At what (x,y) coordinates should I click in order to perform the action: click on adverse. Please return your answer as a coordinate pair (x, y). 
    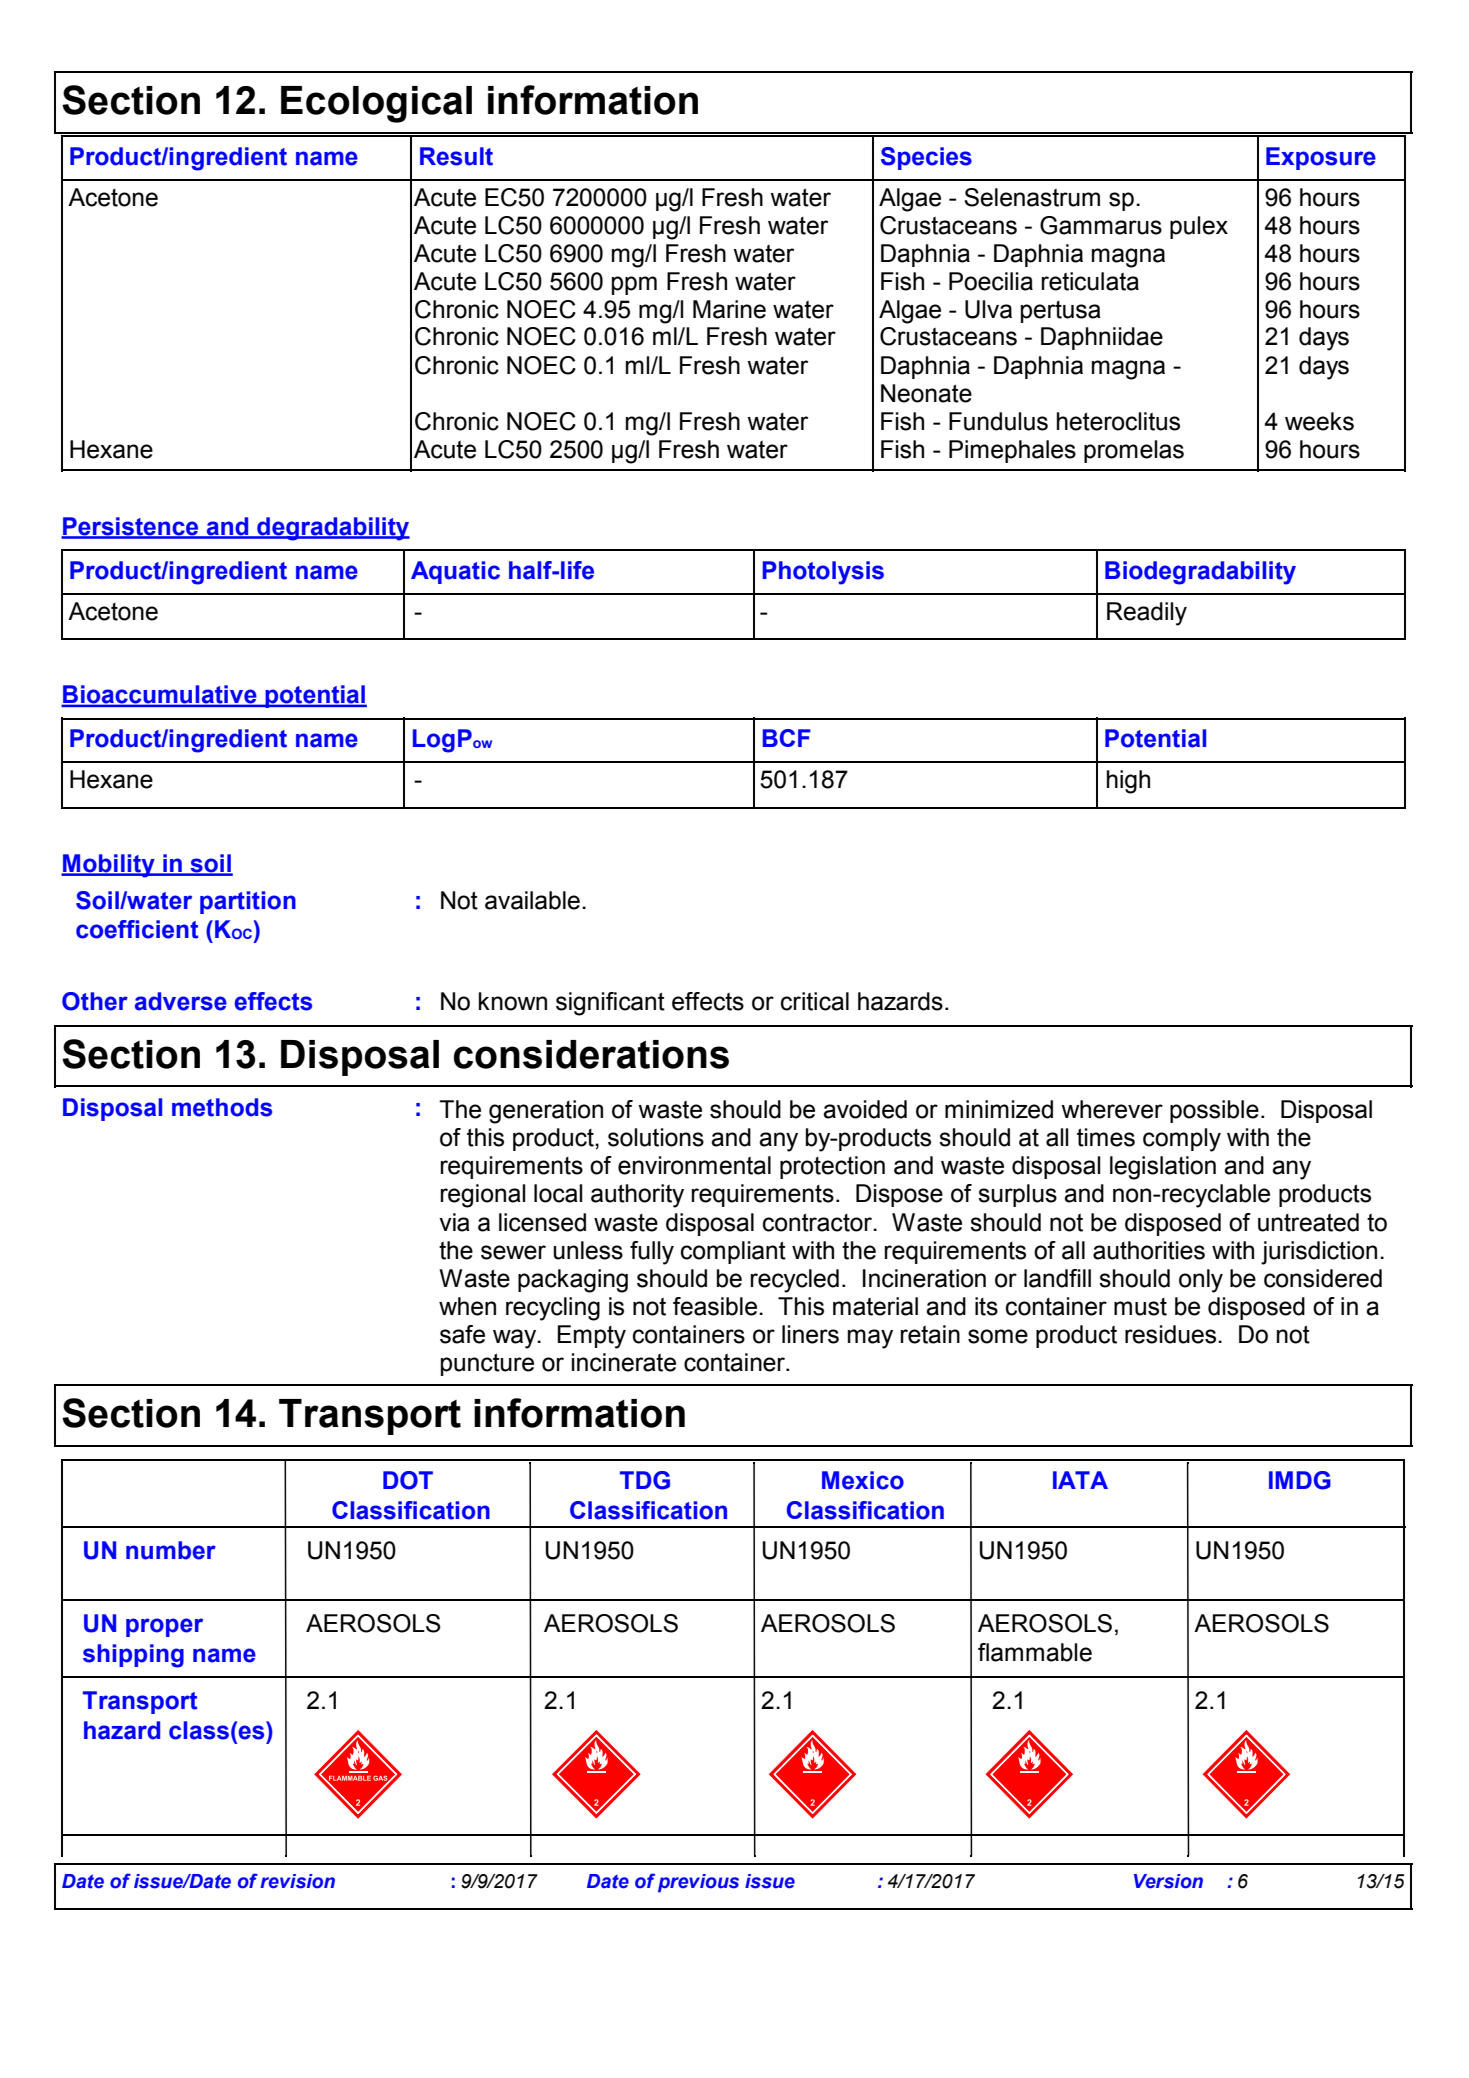
    Looking at the image, I should click on (181, 1001).
